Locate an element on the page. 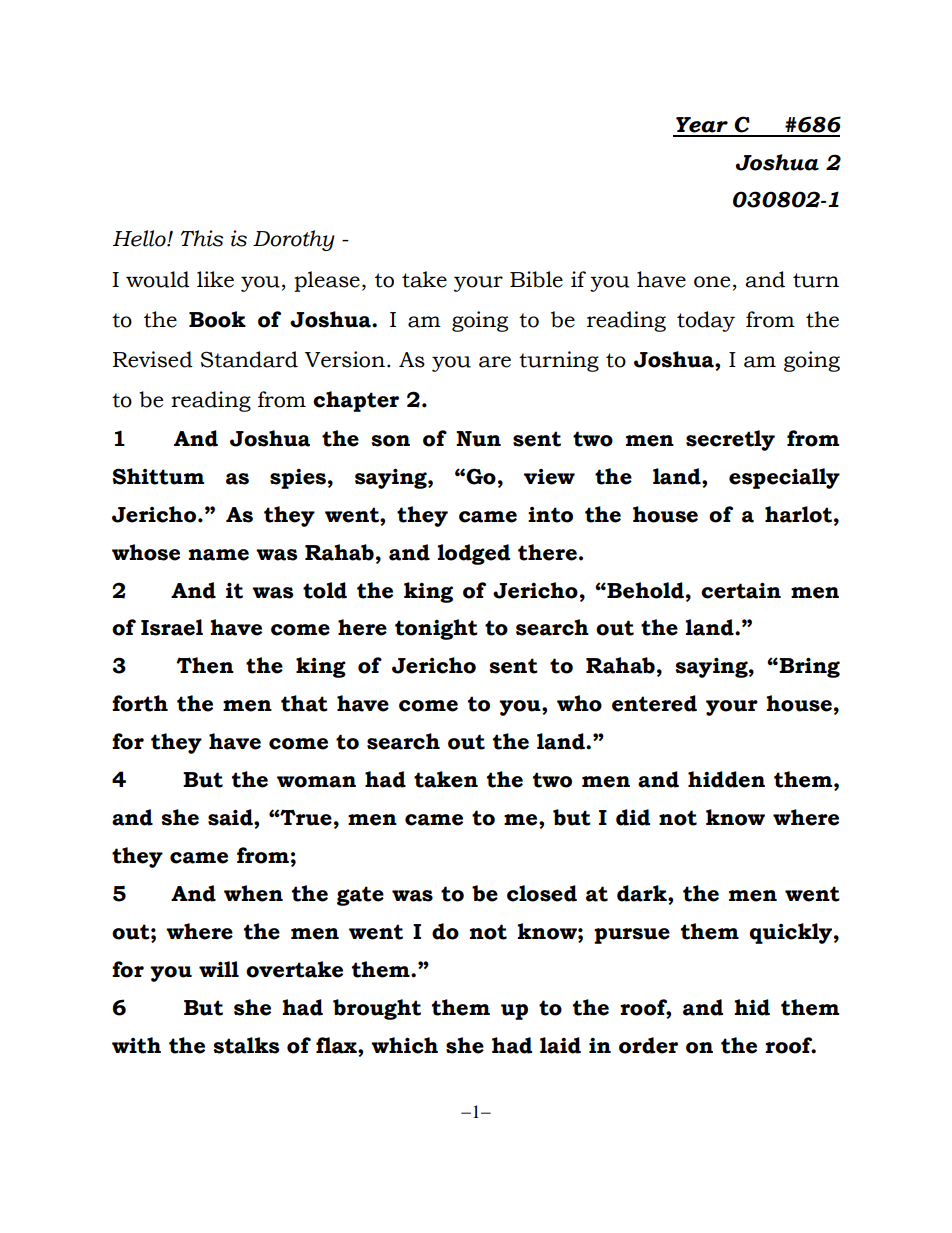  like is located at coordinates (215, 279).
